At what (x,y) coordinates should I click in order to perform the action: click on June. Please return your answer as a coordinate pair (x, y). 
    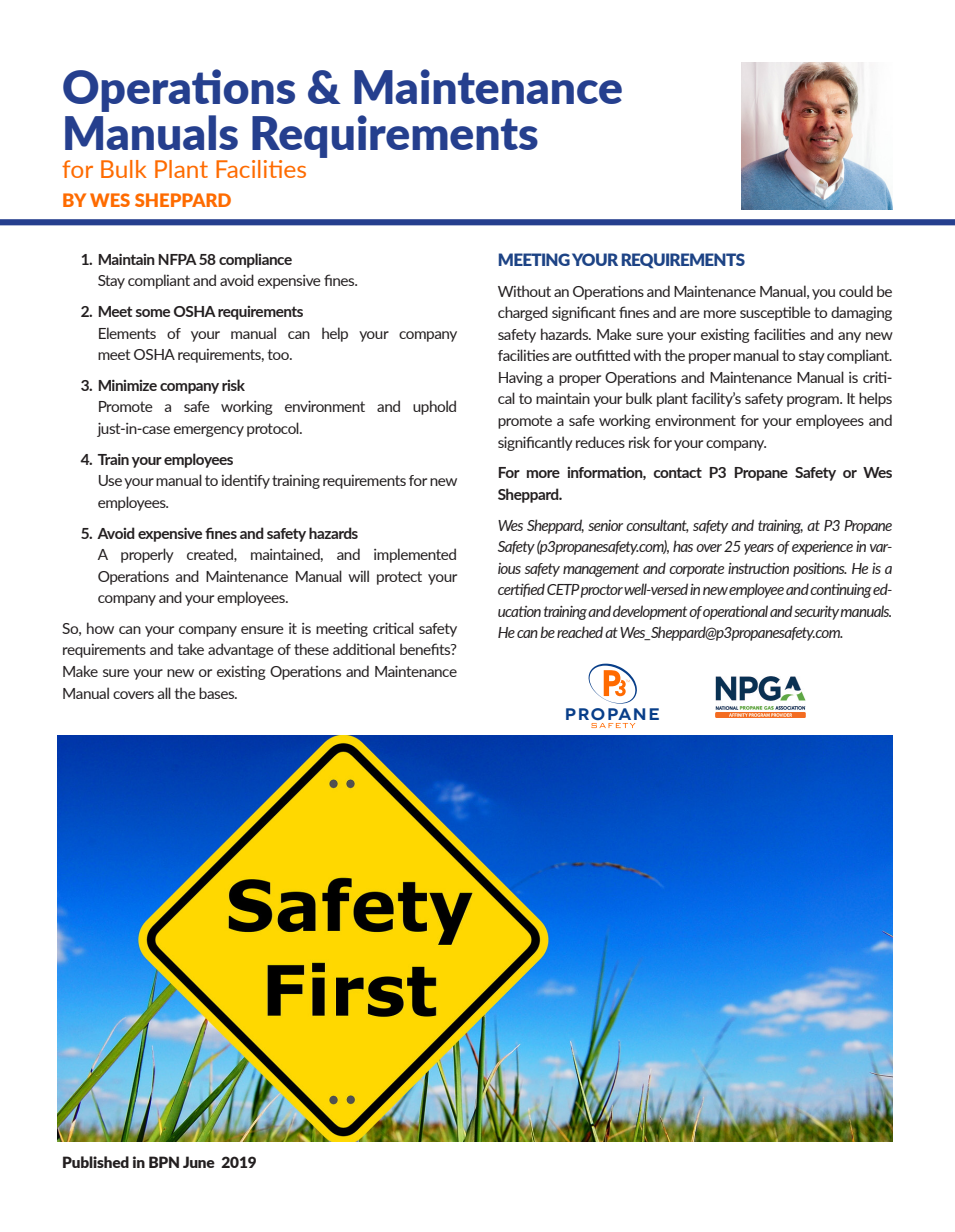
    Looking at the image, I should click on (199, 1162).
